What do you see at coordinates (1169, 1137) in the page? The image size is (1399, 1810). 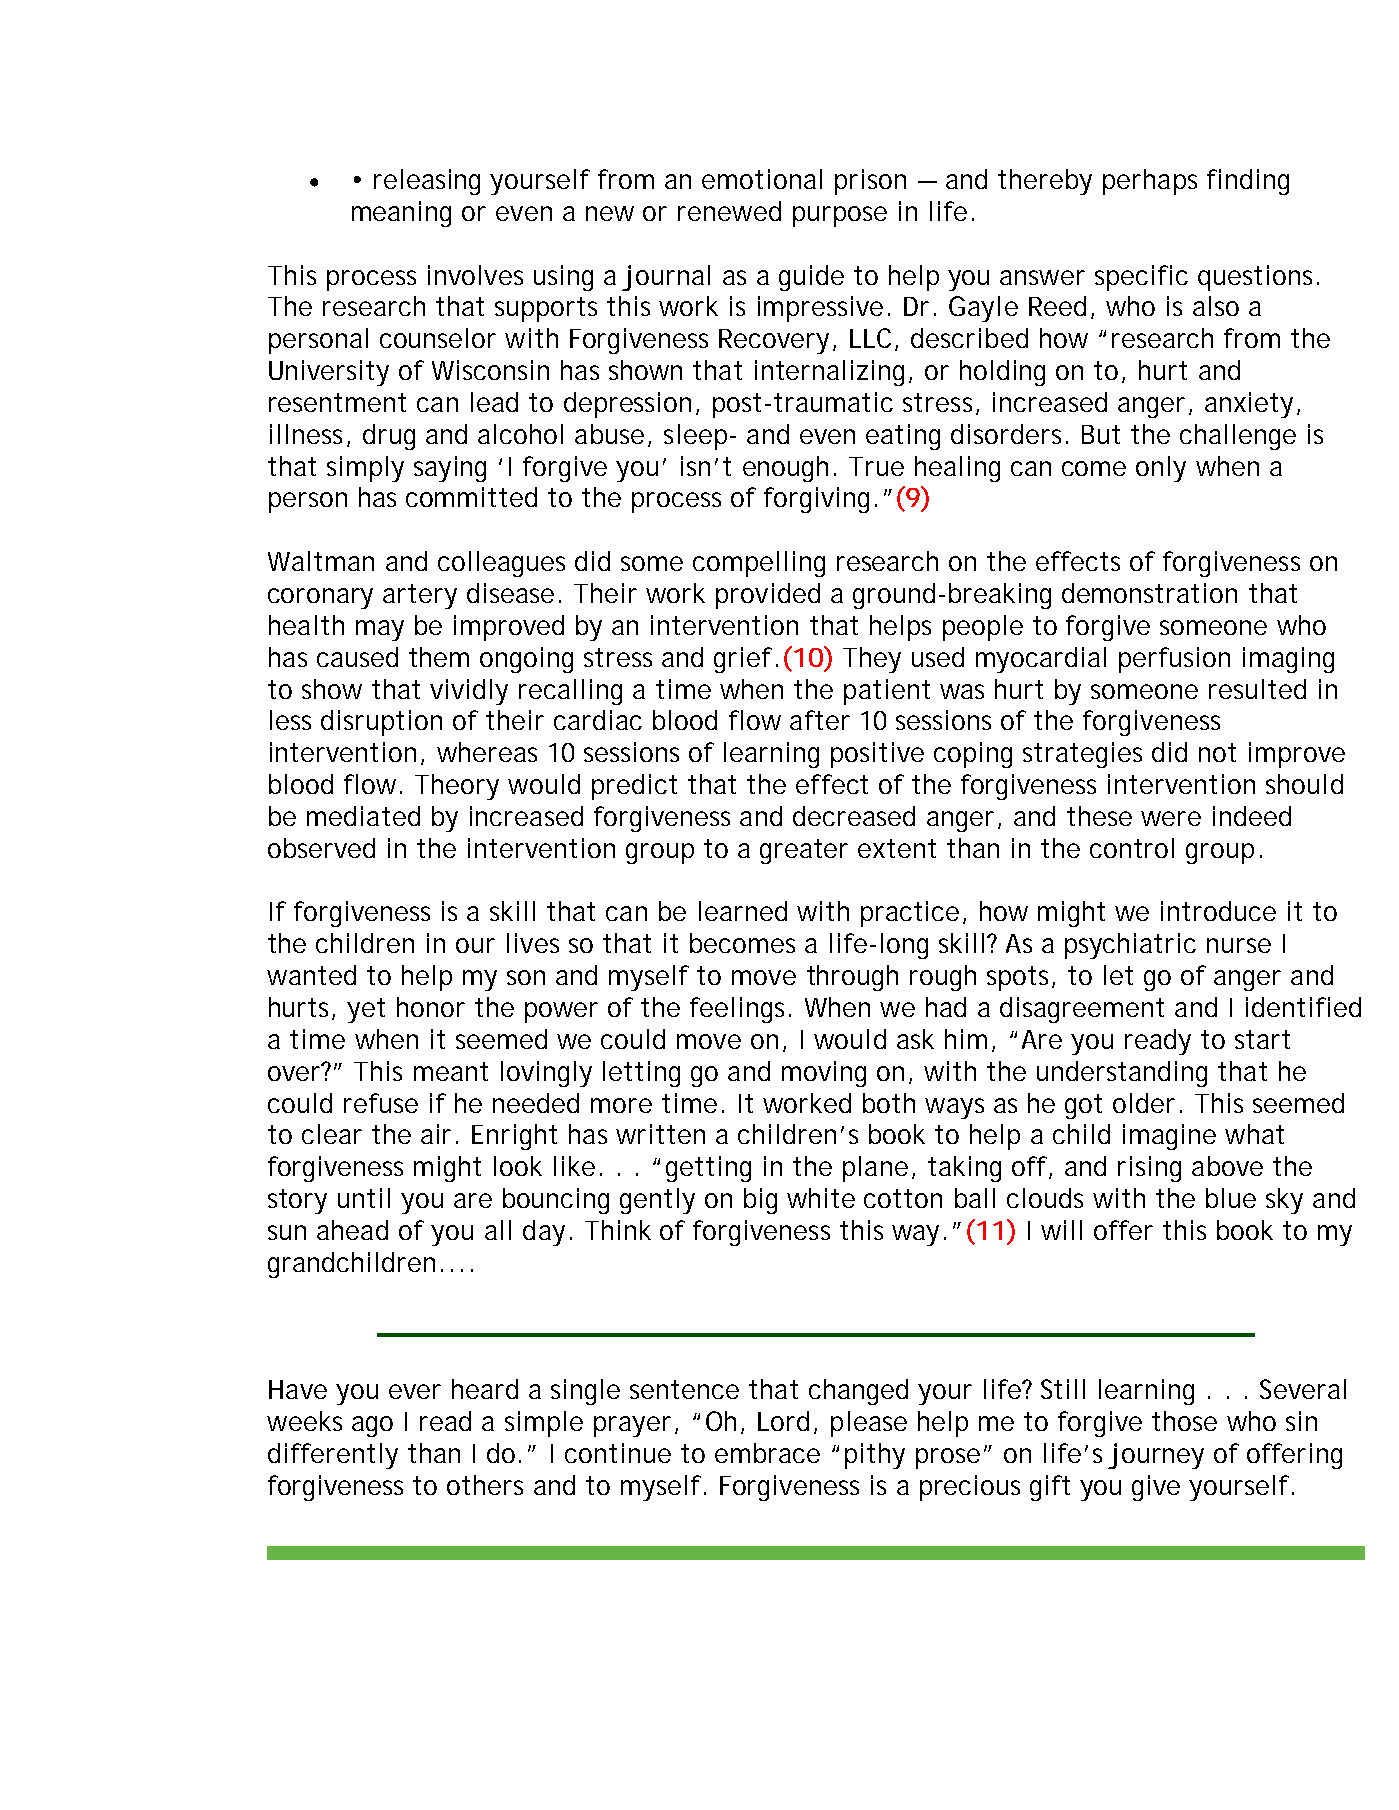 I see `imagine` at bounding box center [1169, 1137].
